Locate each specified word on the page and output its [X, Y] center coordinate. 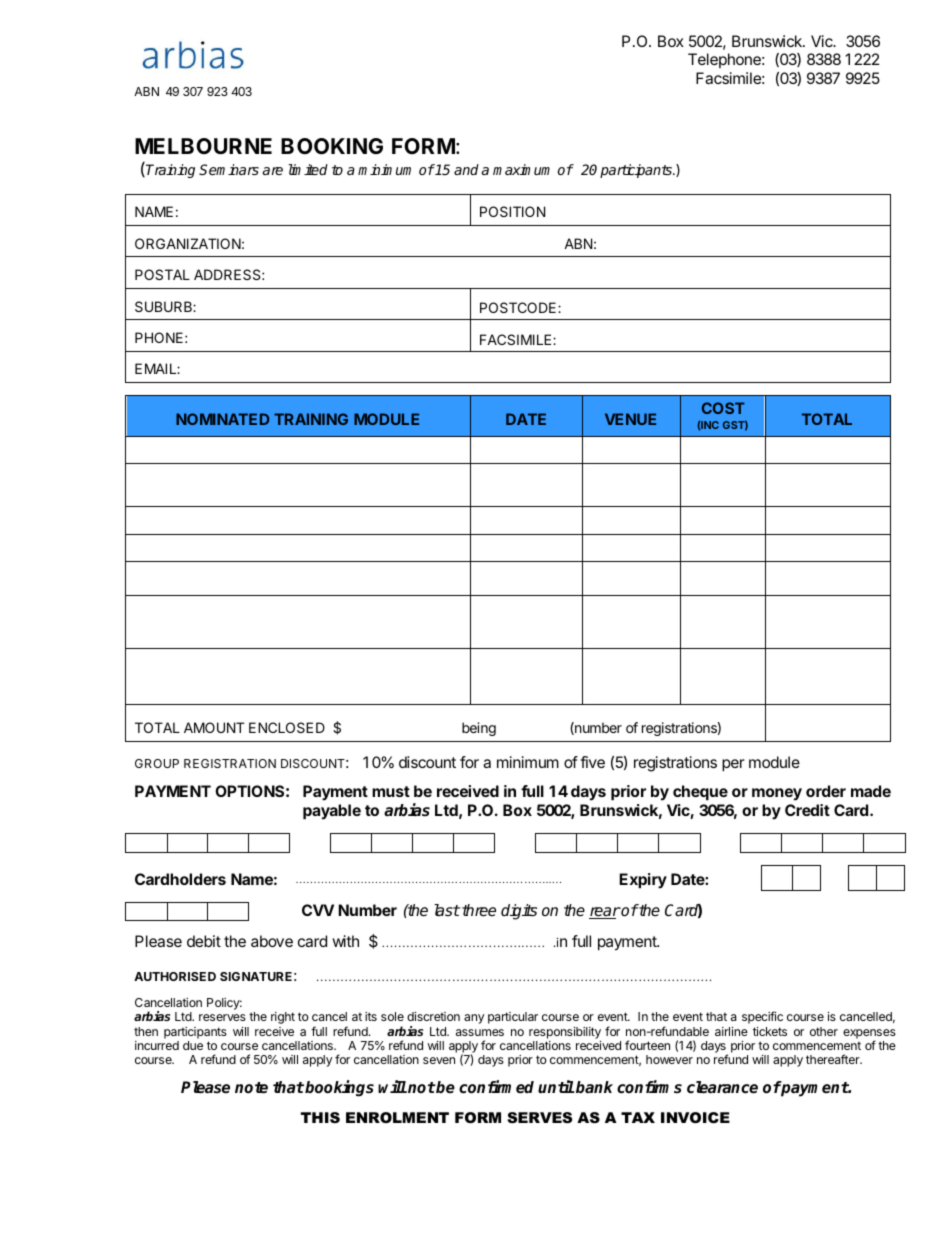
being [479, 729]
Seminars [229, 169]
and [466, 169]
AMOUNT [214, 727]
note [251, 1088]
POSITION [512, 211]
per [733, 765]
